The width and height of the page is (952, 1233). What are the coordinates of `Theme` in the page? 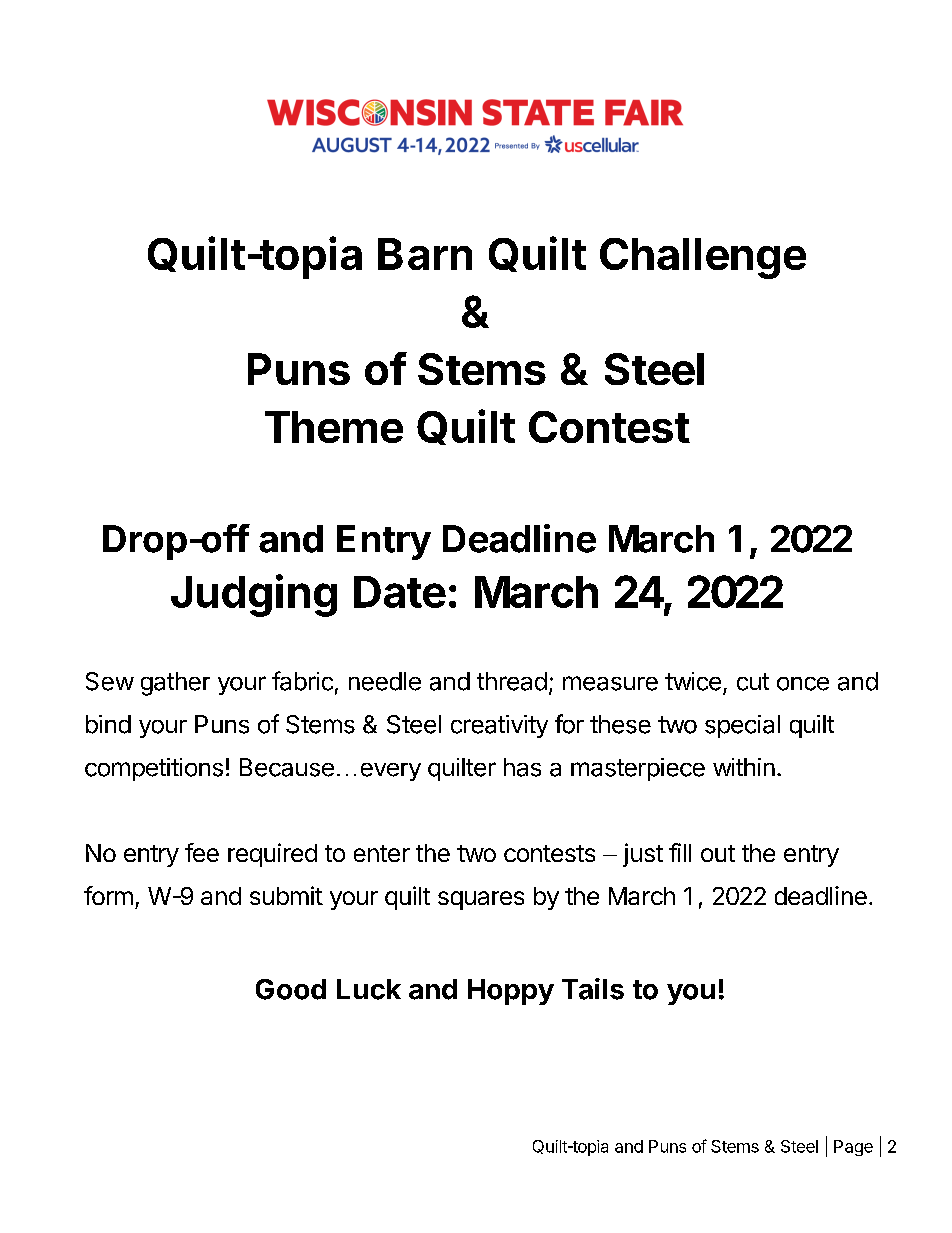 It's located at (334, 427).
